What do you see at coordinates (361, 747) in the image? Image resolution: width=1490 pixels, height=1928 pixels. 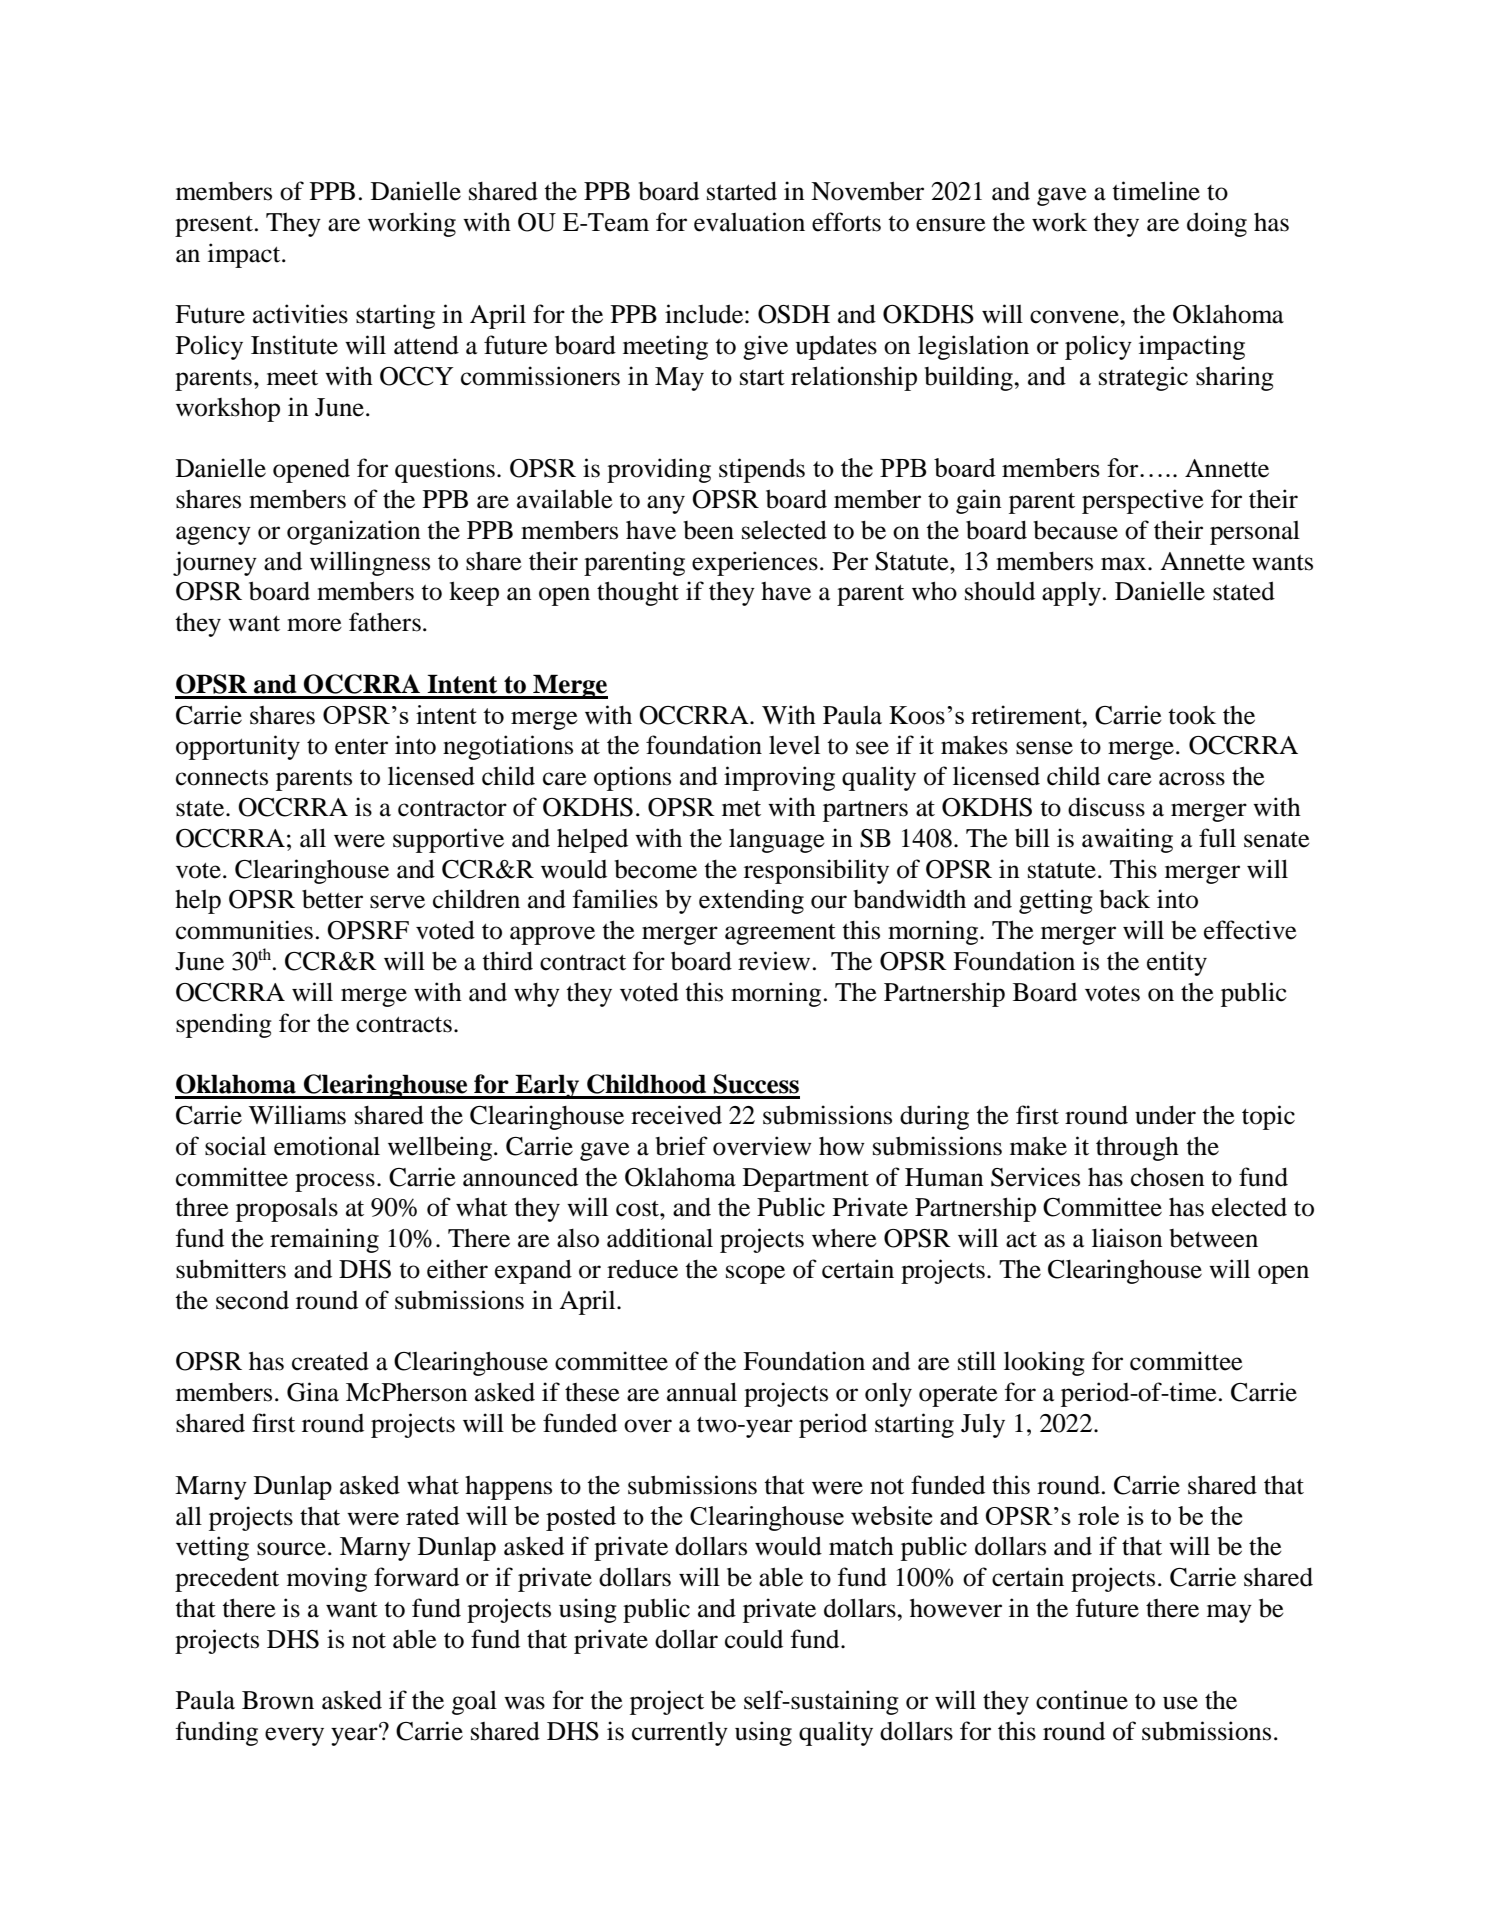 I see `enter` at bounding box center [361, 747].
